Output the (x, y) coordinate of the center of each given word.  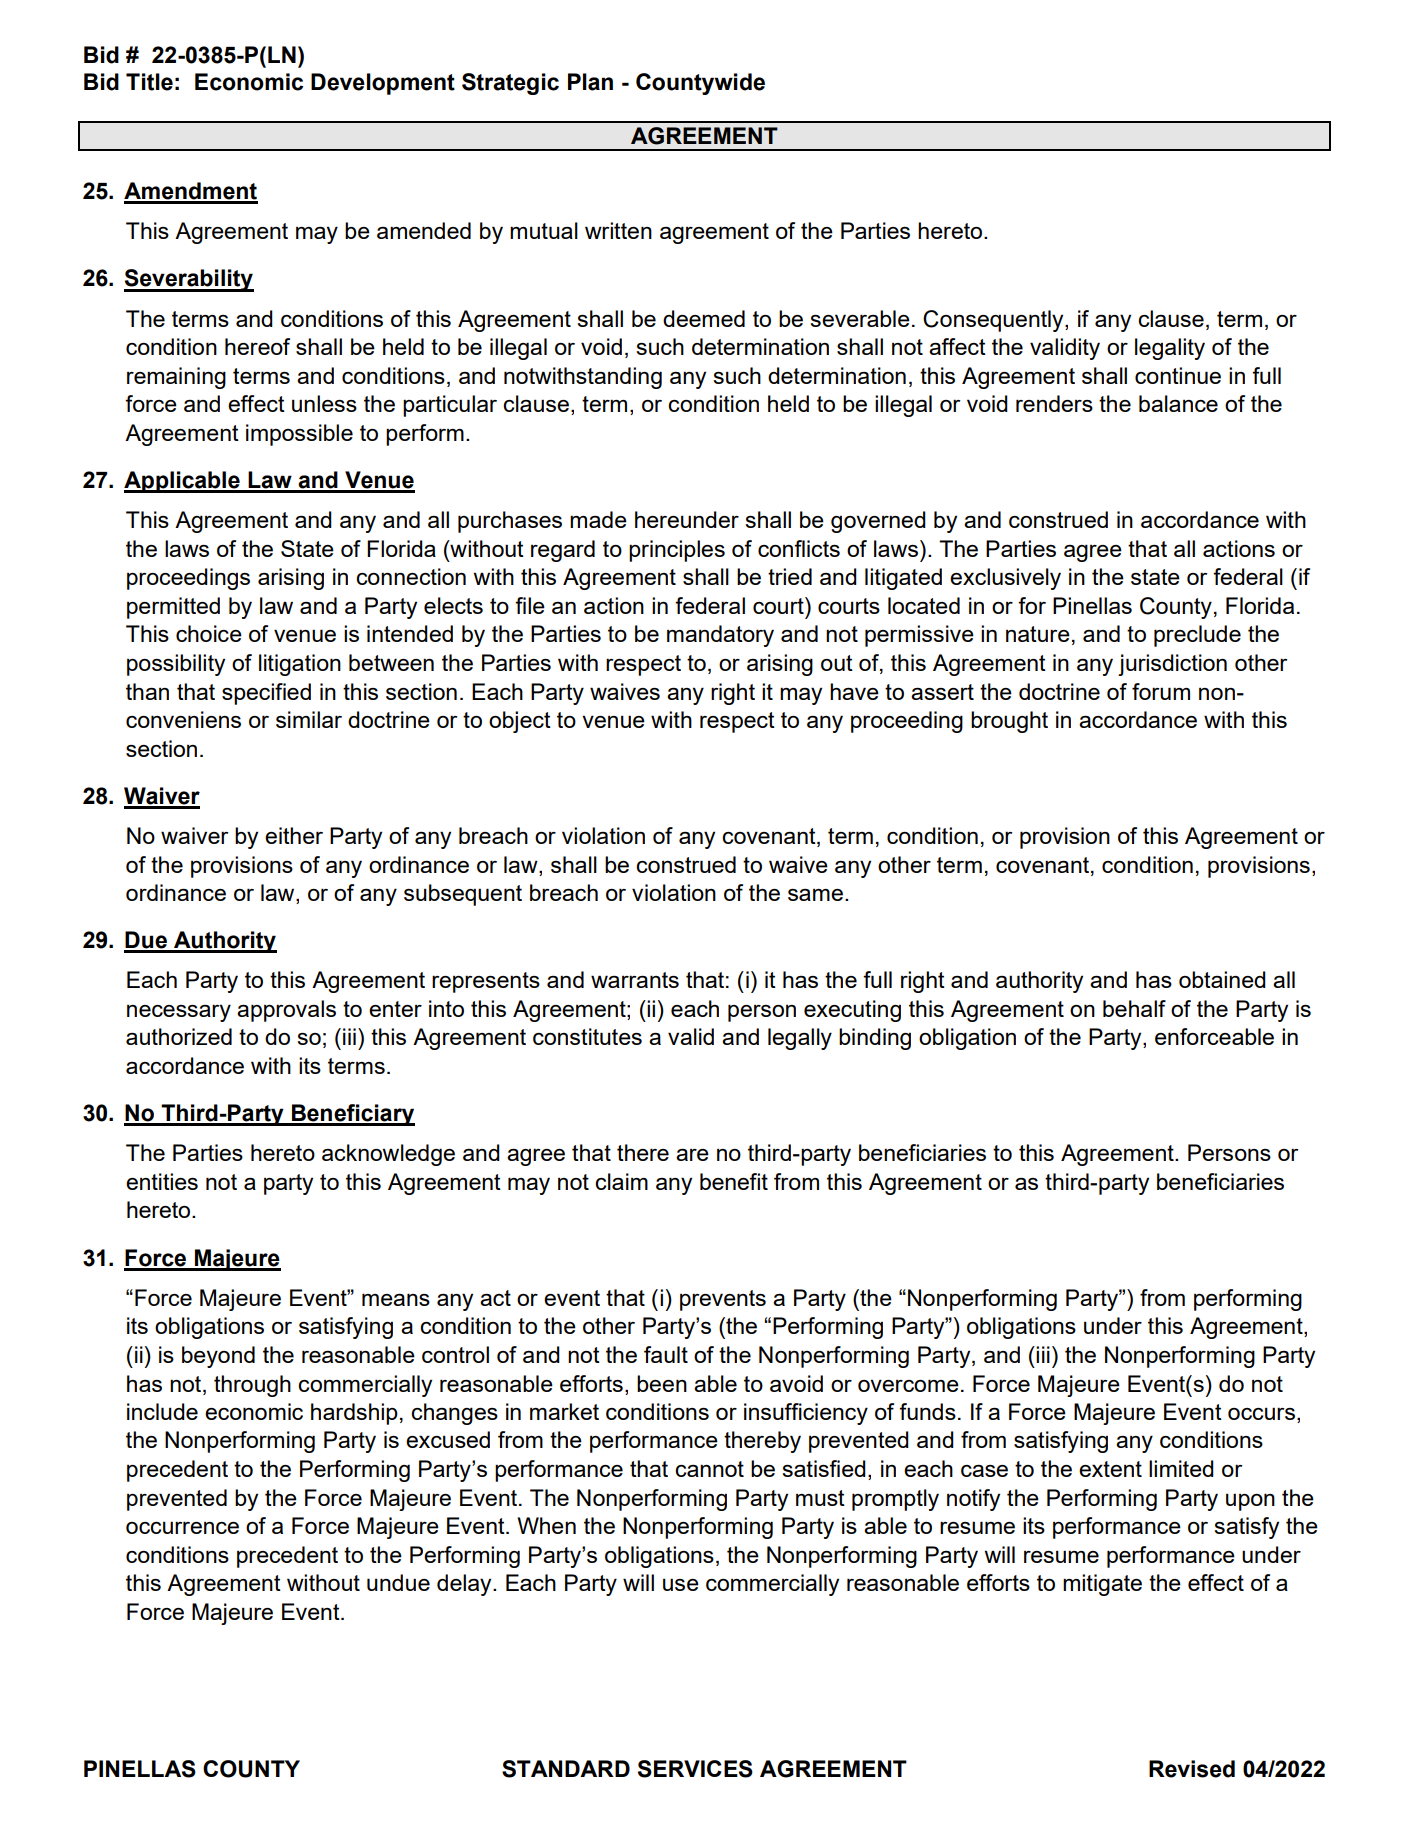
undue (398, 1582)
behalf (1134, 1008)
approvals (286, 1011)
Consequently (994, 321)
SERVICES (695, 1769)
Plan (590, 82)
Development (383, 84)
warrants (635, 980)
